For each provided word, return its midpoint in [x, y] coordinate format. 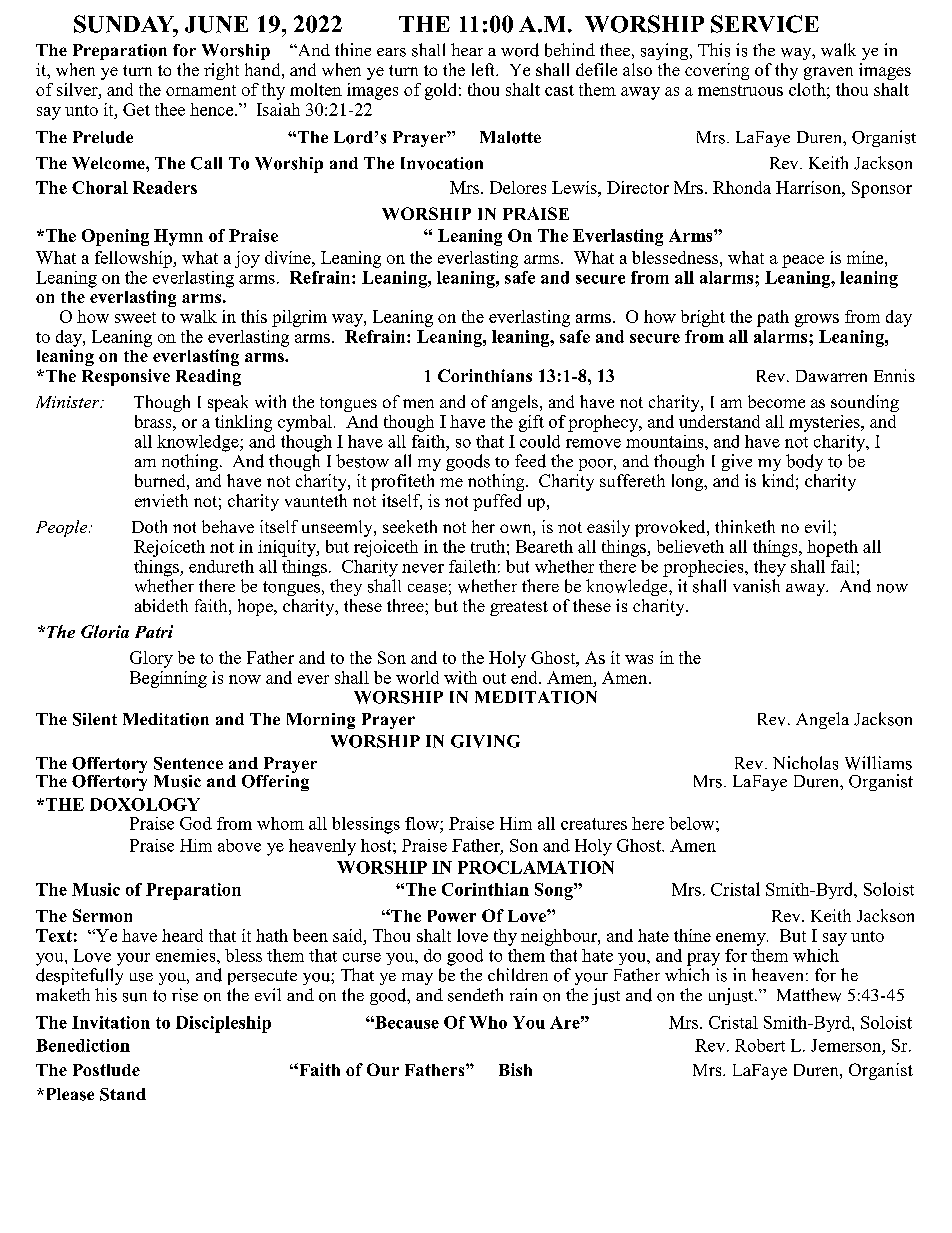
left [485, 69]
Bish [515, 1069]
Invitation [111, 1022]
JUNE [216, 24]
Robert [760, 1045]
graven [828, 73]
